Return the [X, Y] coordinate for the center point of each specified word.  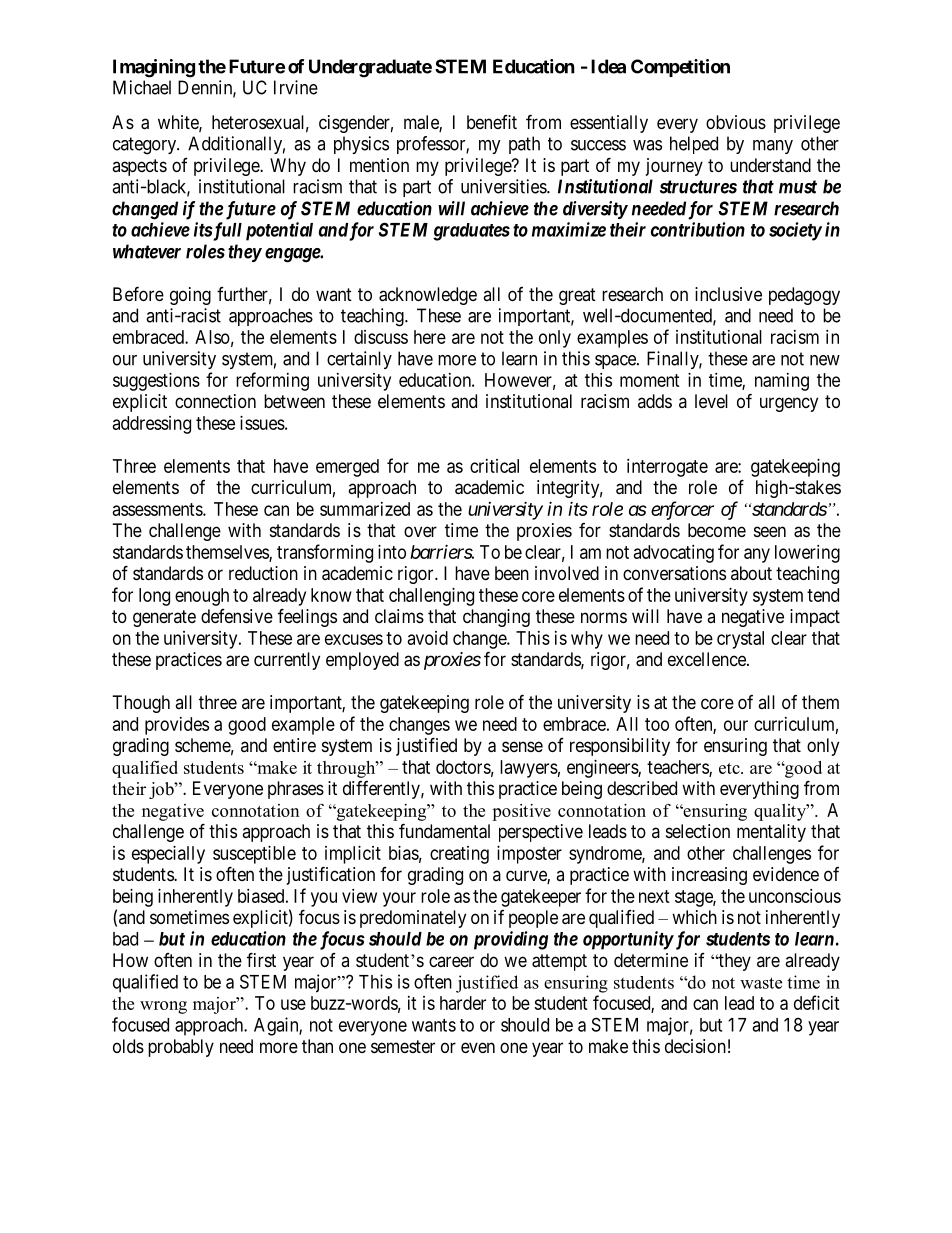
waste [761, 983]
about [751, 573]
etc [730, 768]
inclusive [728, 294]
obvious [736, 122]
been [512, 573]
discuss [381, 337]
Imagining [154, 68]
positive [521, 812]
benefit [492, 122]
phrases [296, 790]
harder [463, 1003]
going [190, 296]
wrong [163, 1007]
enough [202, 597]
